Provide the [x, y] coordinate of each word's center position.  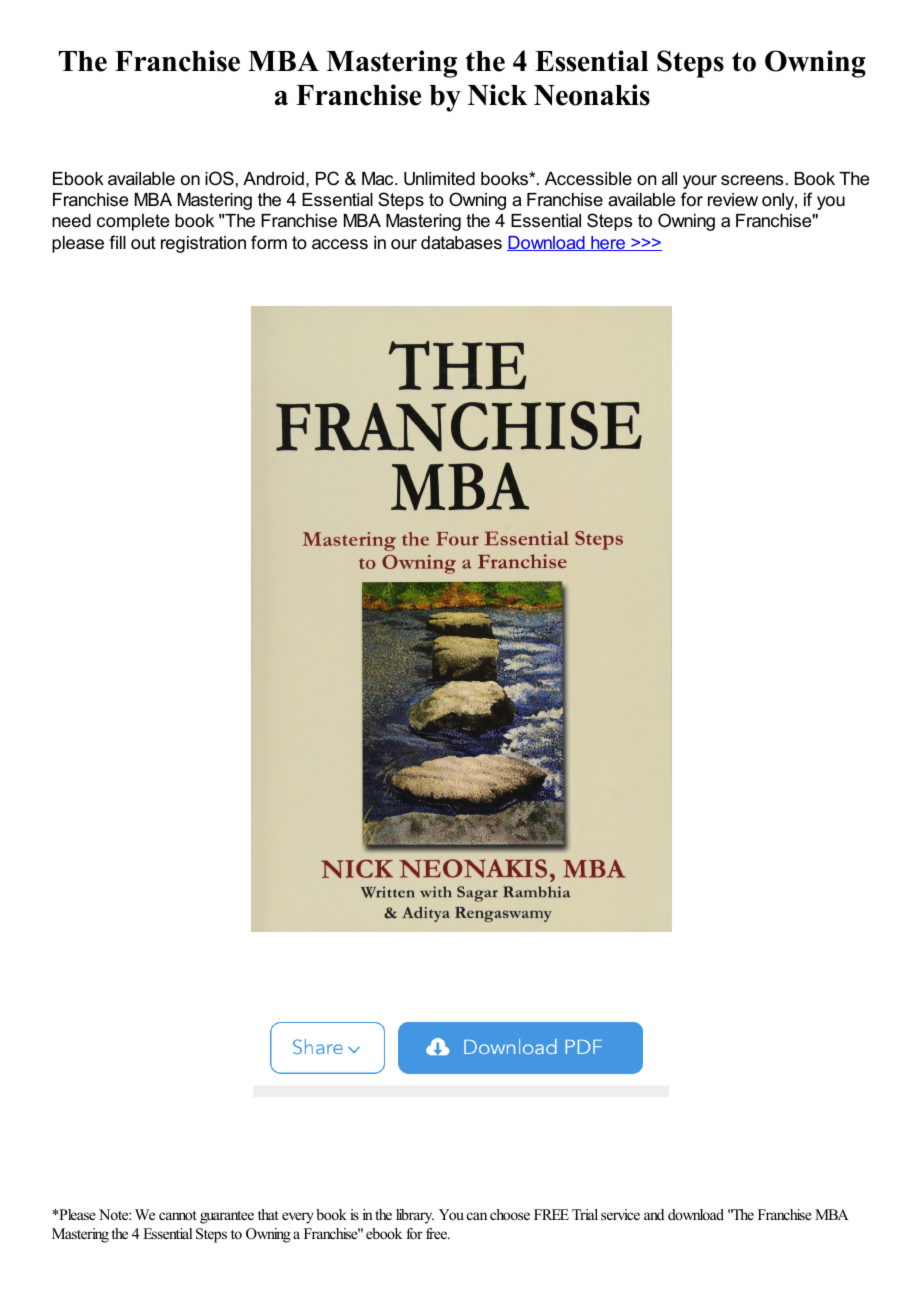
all [669, 178]
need [71, 221]
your [700, 182]
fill [117, 242]
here [608, 243]
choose [510, 1214]
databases [461, 243]
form [269, 242]
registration [203, 244]
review [733, 200]
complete [133, 222]
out [143, 243]
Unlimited [439, 179]
